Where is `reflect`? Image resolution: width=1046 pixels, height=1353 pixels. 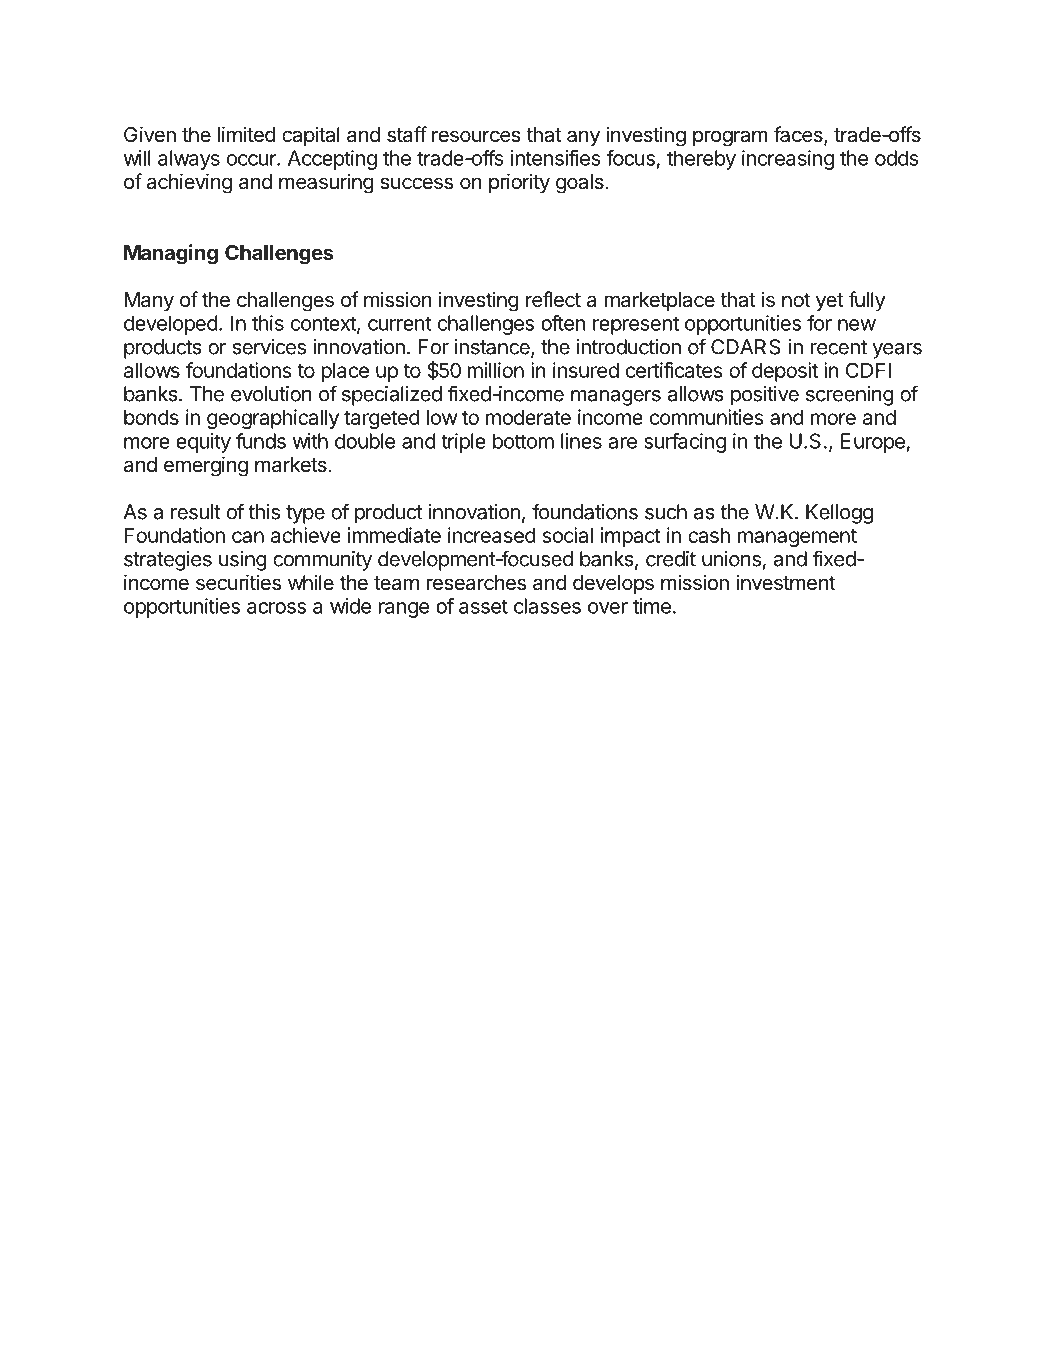 reflect is located at coordinates (553, 299).
